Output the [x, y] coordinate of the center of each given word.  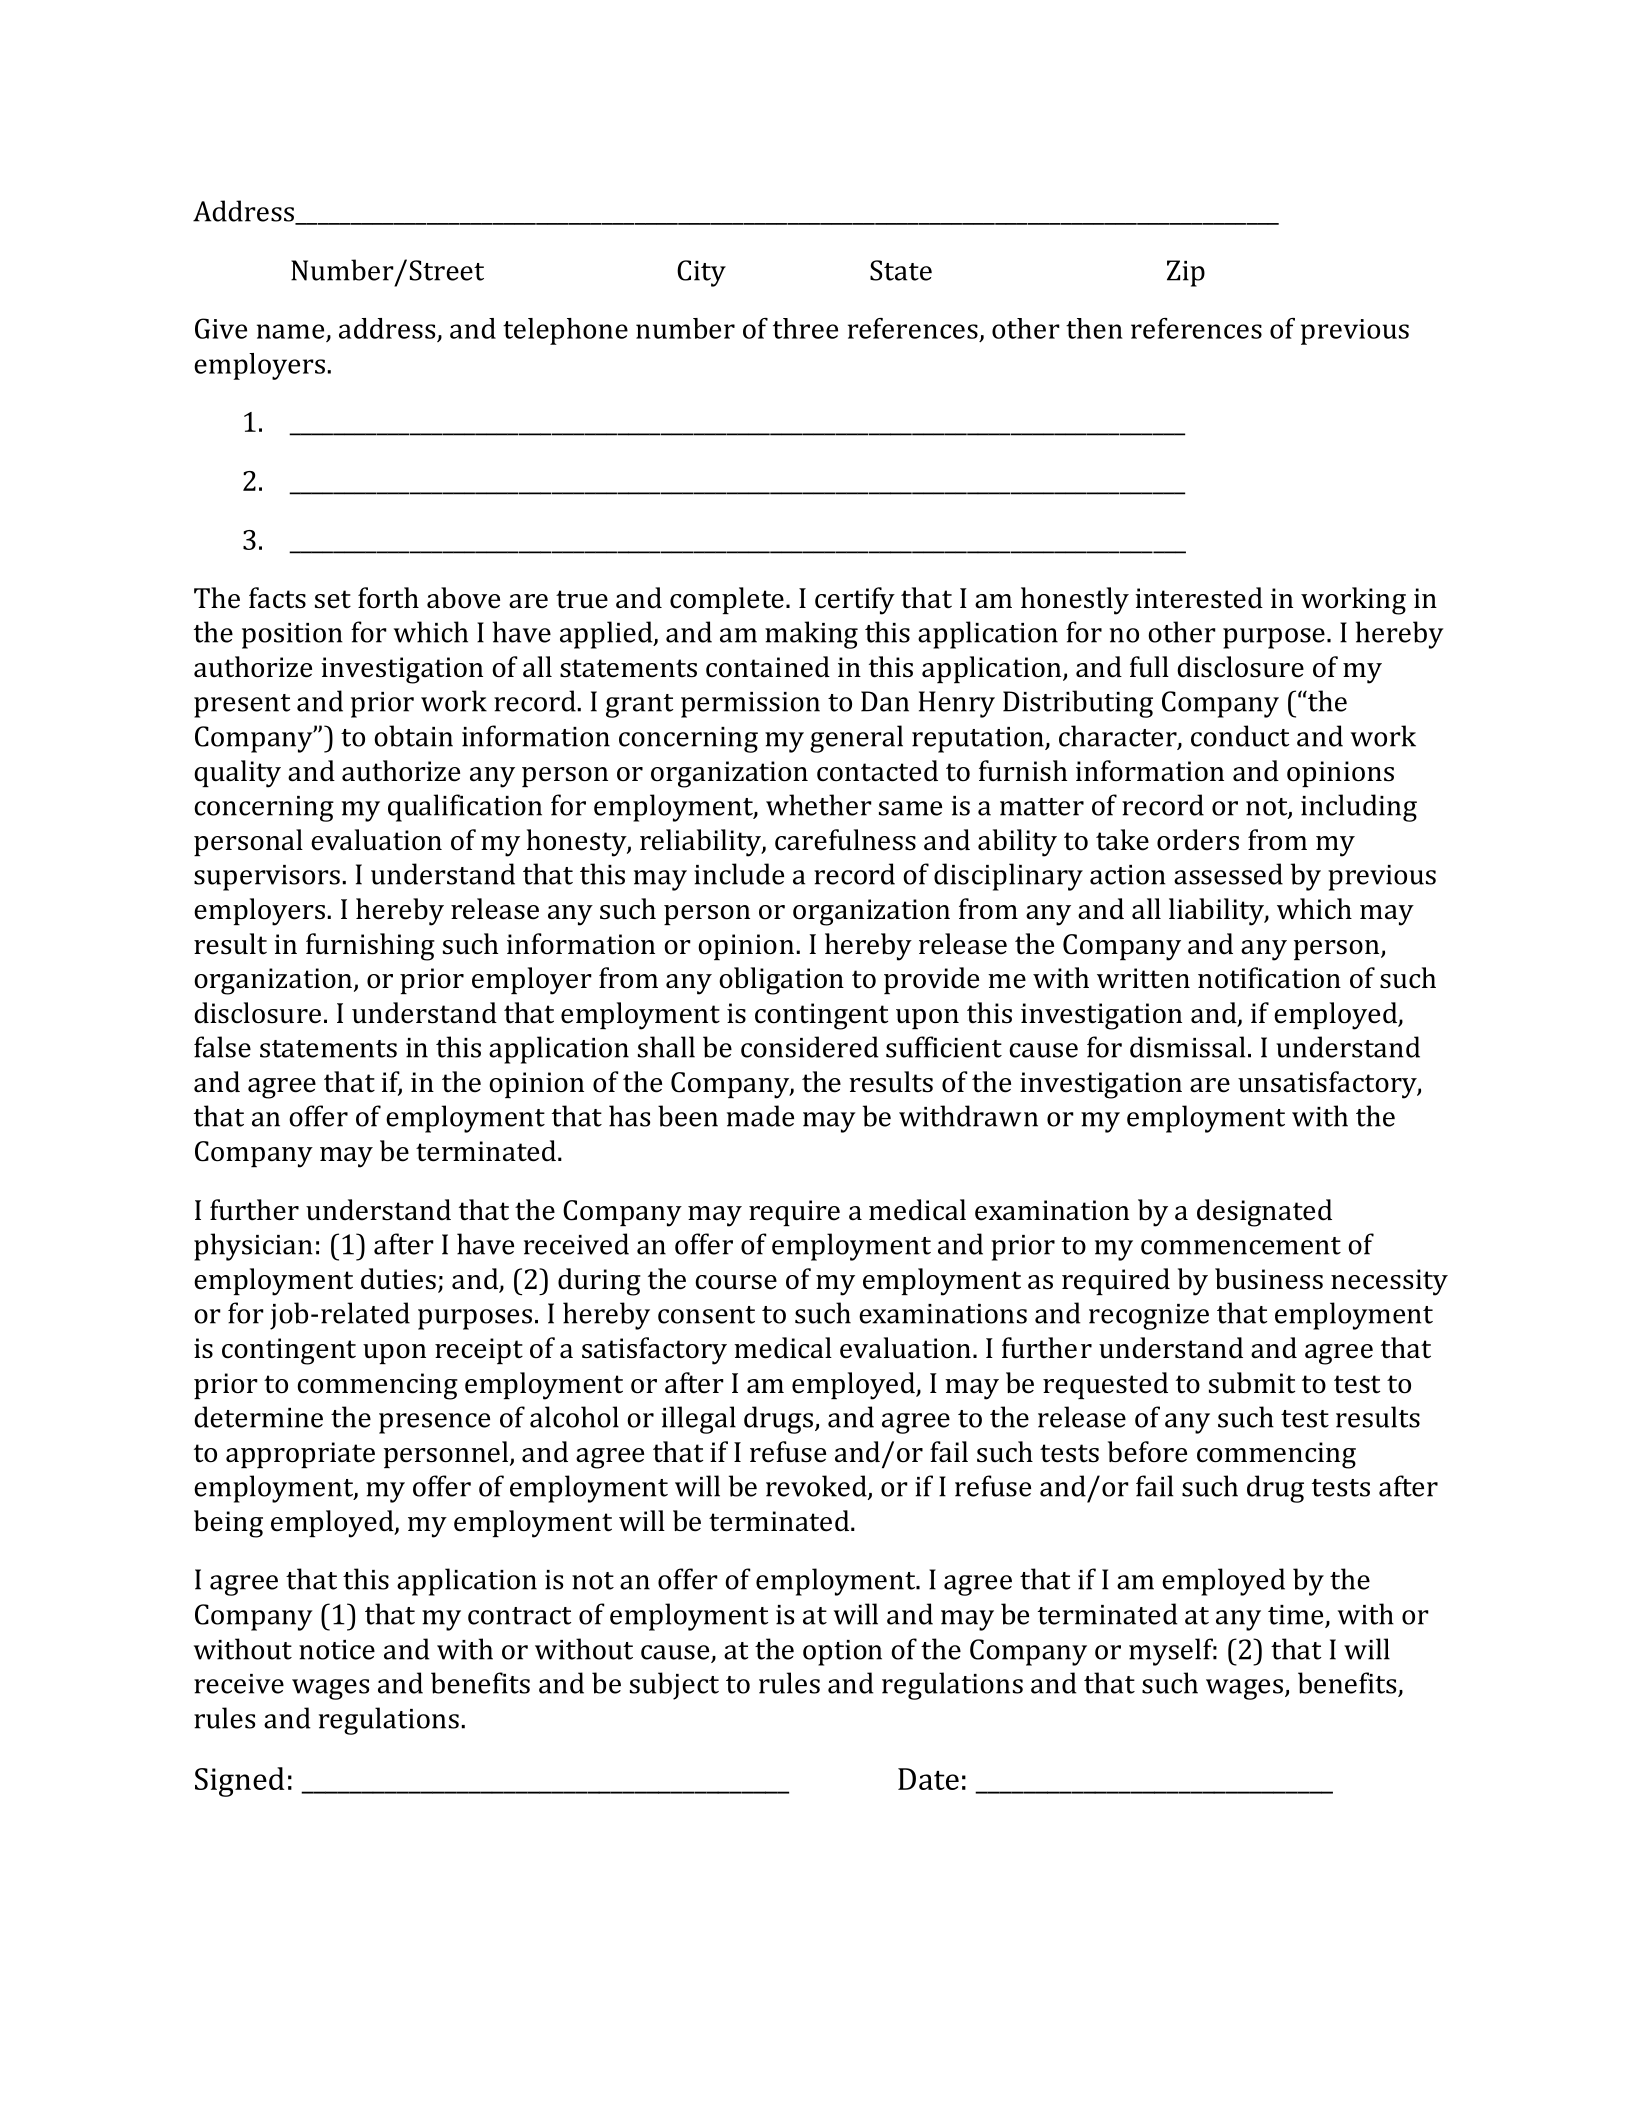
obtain [413, 736]
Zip [1186, 273]
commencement [1241, 1246]
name [290, 331]
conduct [1240, 736]
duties [398, 1279]
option [842, 1653]
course [736, 1282]
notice [337, 1650]
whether [819, 805]
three [805, 328]
